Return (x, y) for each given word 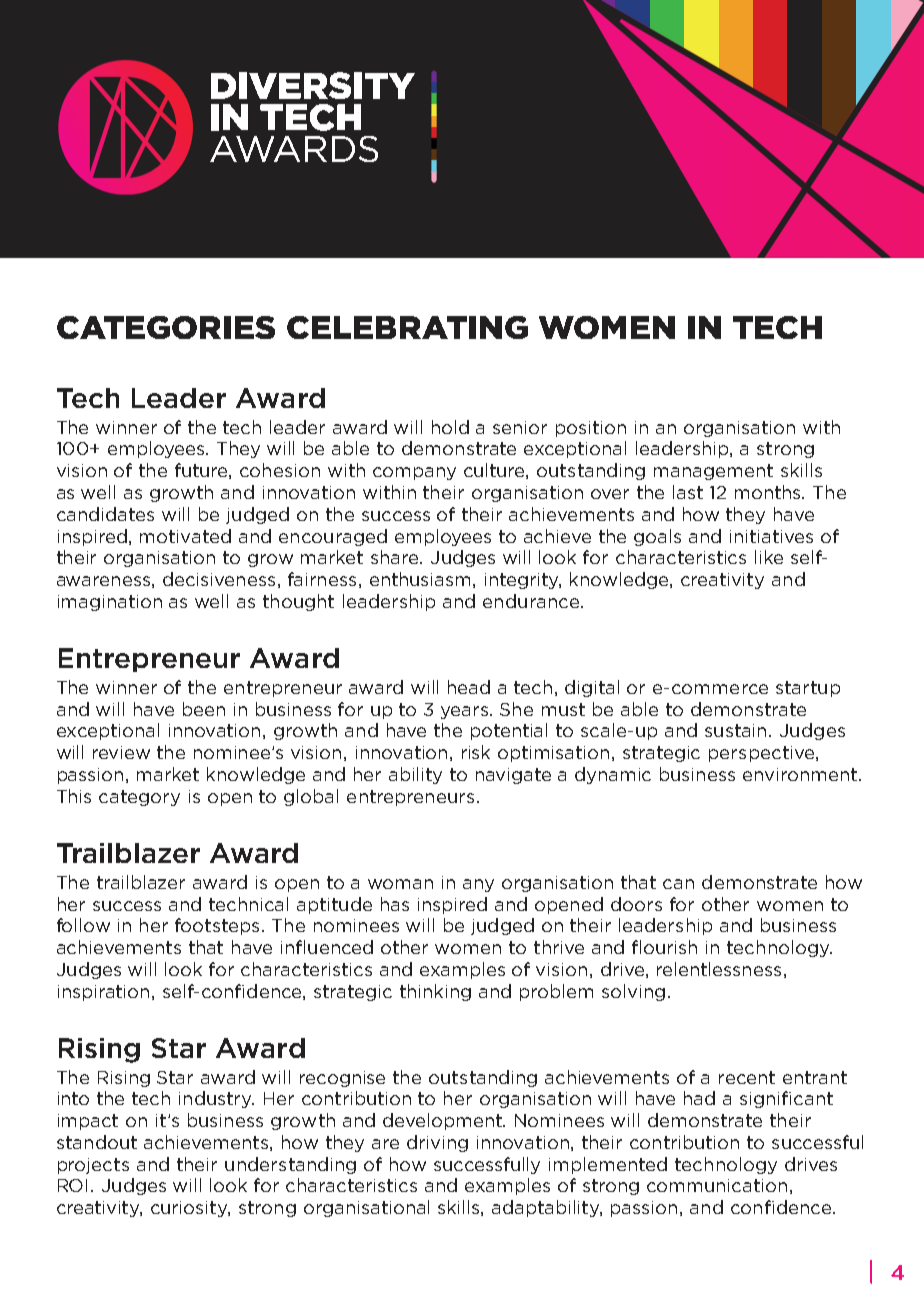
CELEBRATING (407, 327)
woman (400, 884)
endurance (531, 601)
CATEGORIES (166, 327)
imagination (110, 603)
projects (93, 1166)
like (769, 557)
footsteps (219, 926)
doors (636, 904)
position (591, 429)
